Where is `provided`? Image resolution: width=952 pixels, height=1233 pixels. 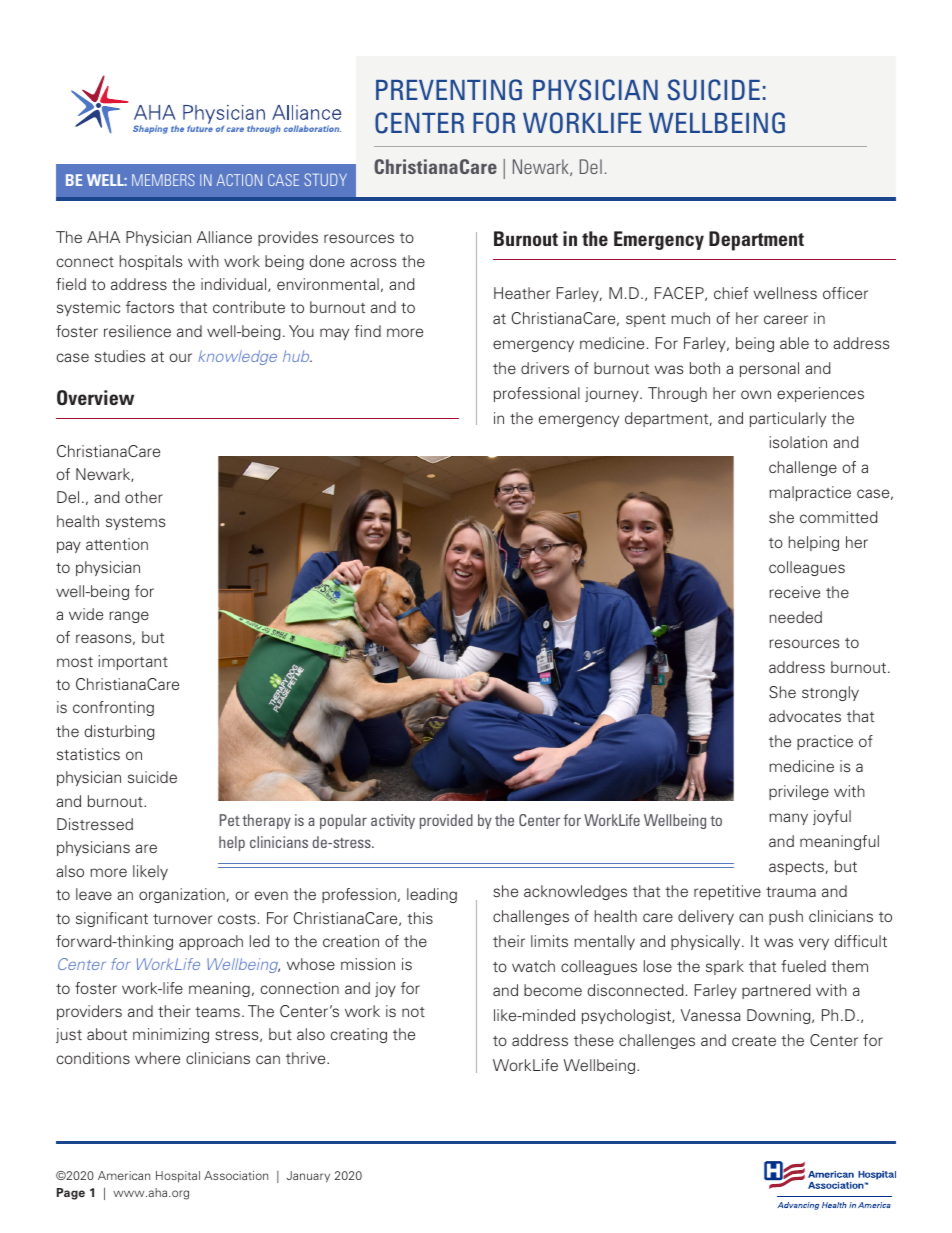
provided is located at coordinates (446, 821).
